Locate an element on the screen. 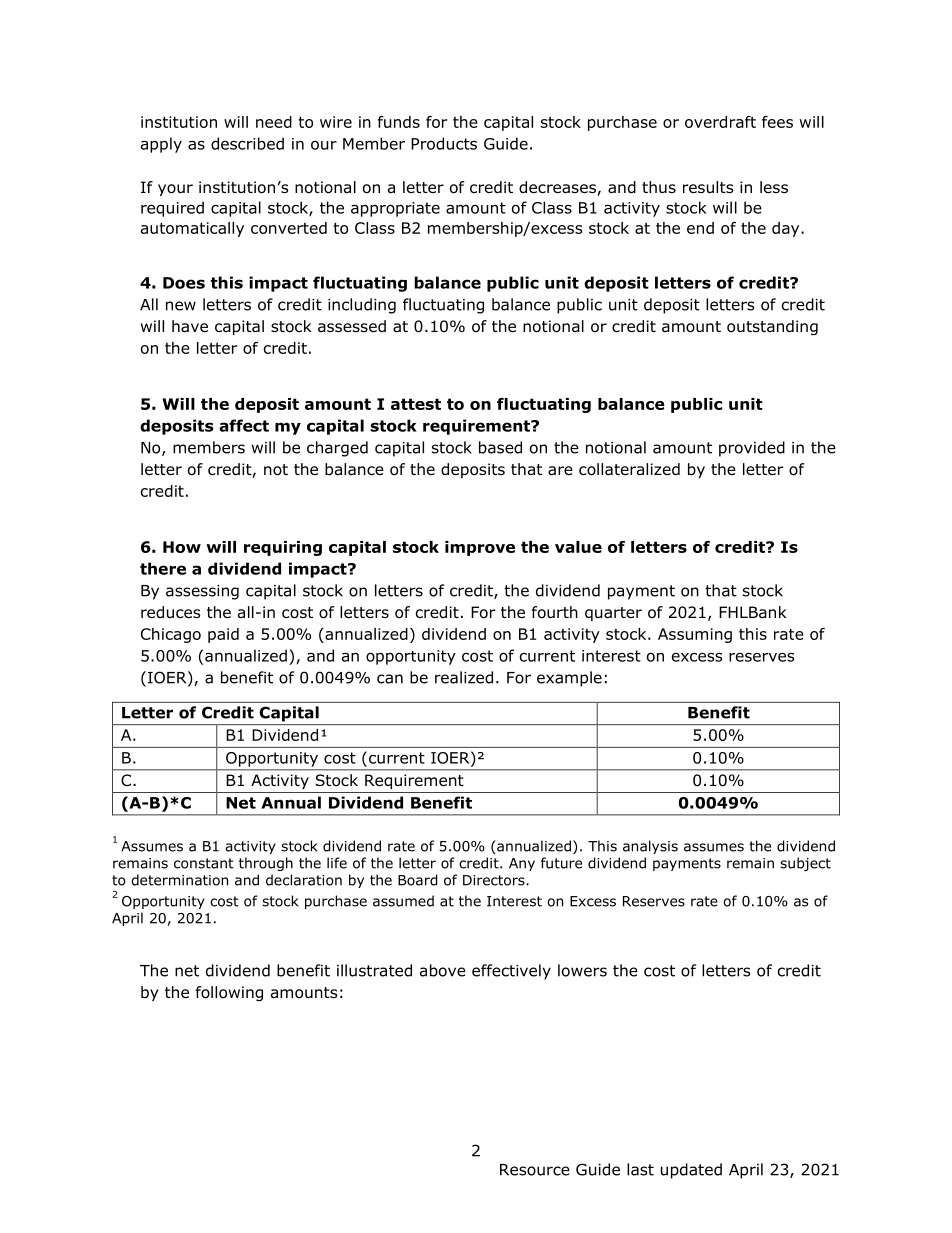 Image resolution: width=952 pixels, height=1233 pixels. Any is located at coordinates (522, 864).
